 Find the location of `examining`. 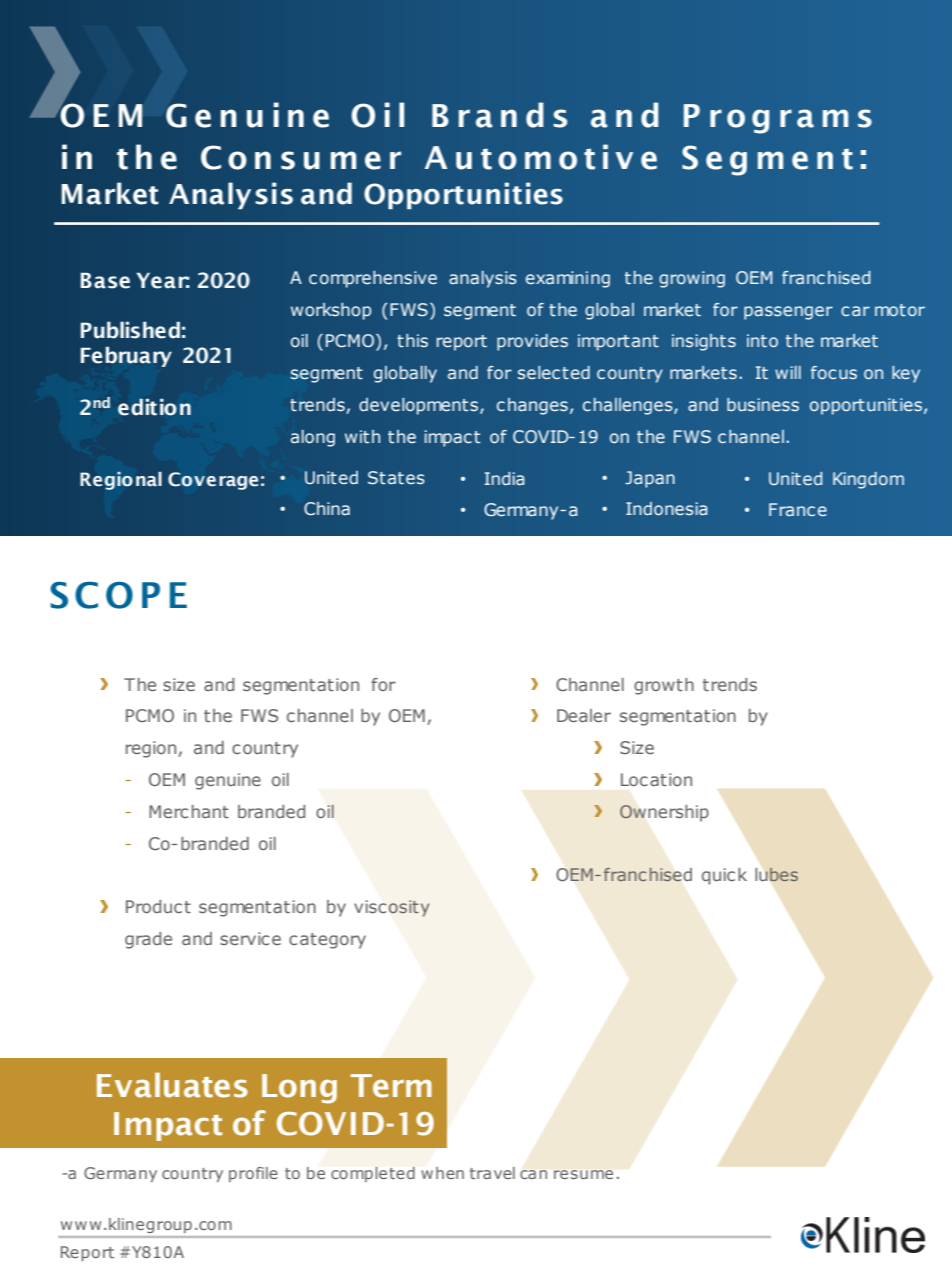

examining is located at coordinates (568, 279).
